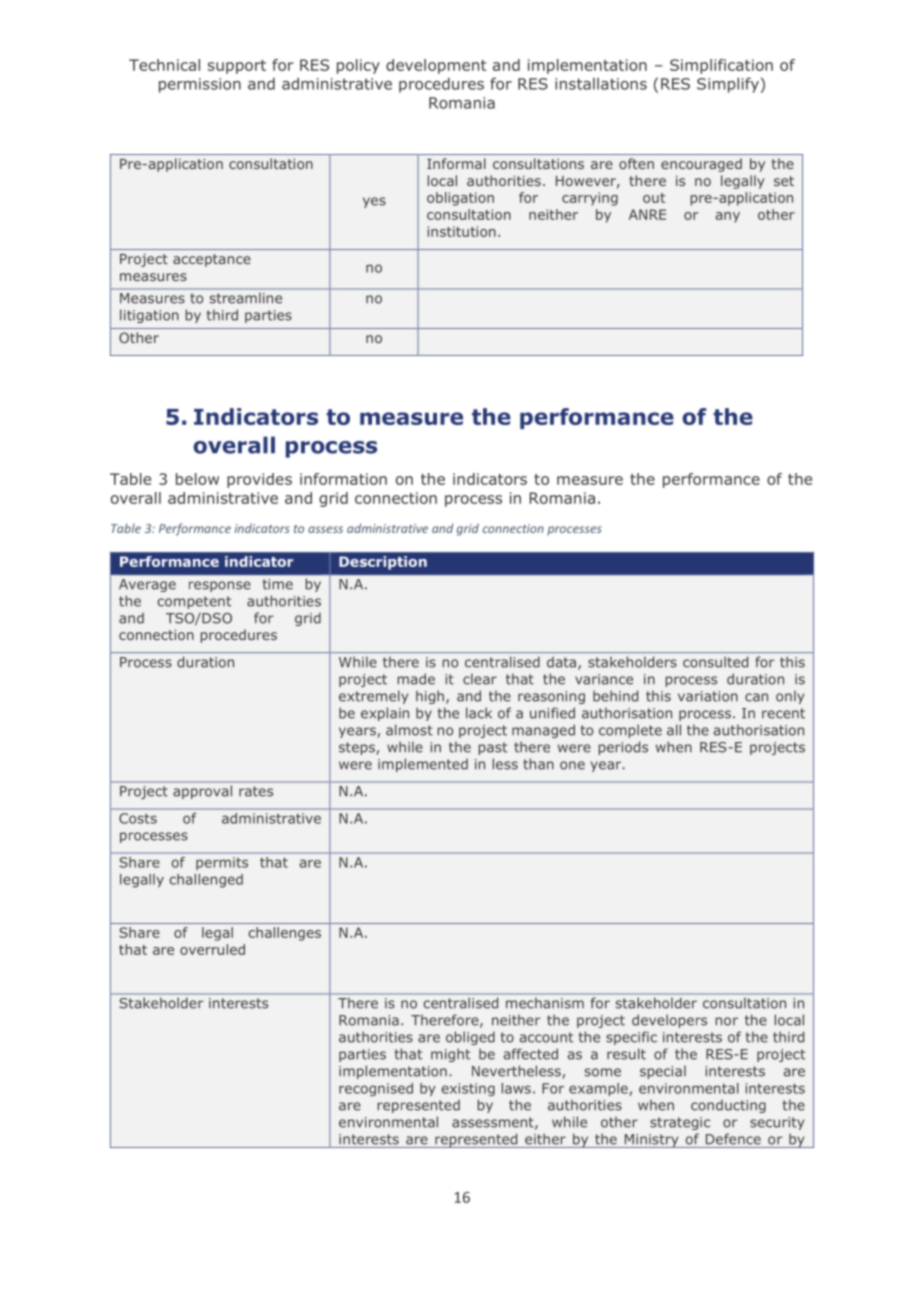  I want to click on streamline, so click(246, 298).
